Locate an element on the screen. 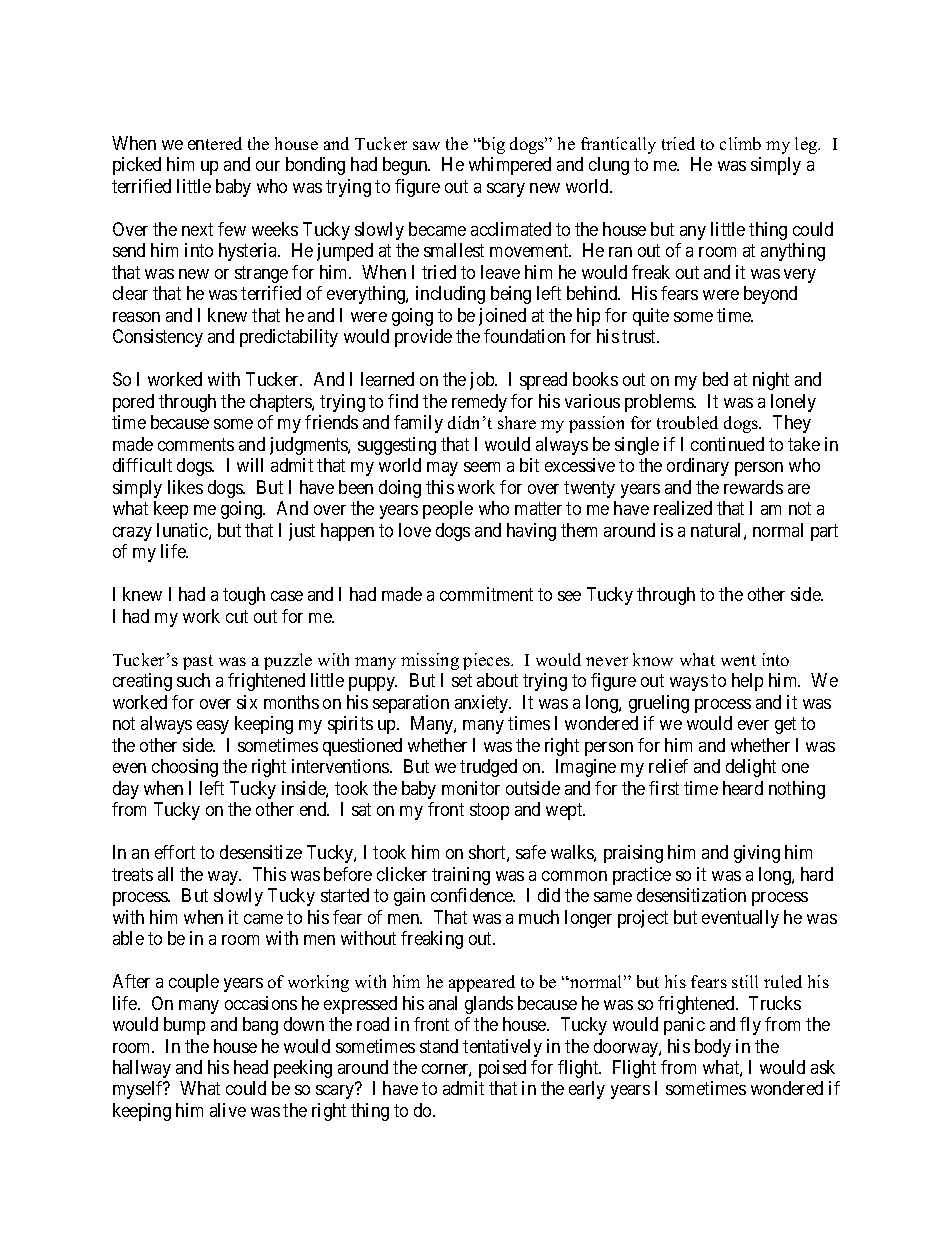  help is located at coordinates (747, 682).
